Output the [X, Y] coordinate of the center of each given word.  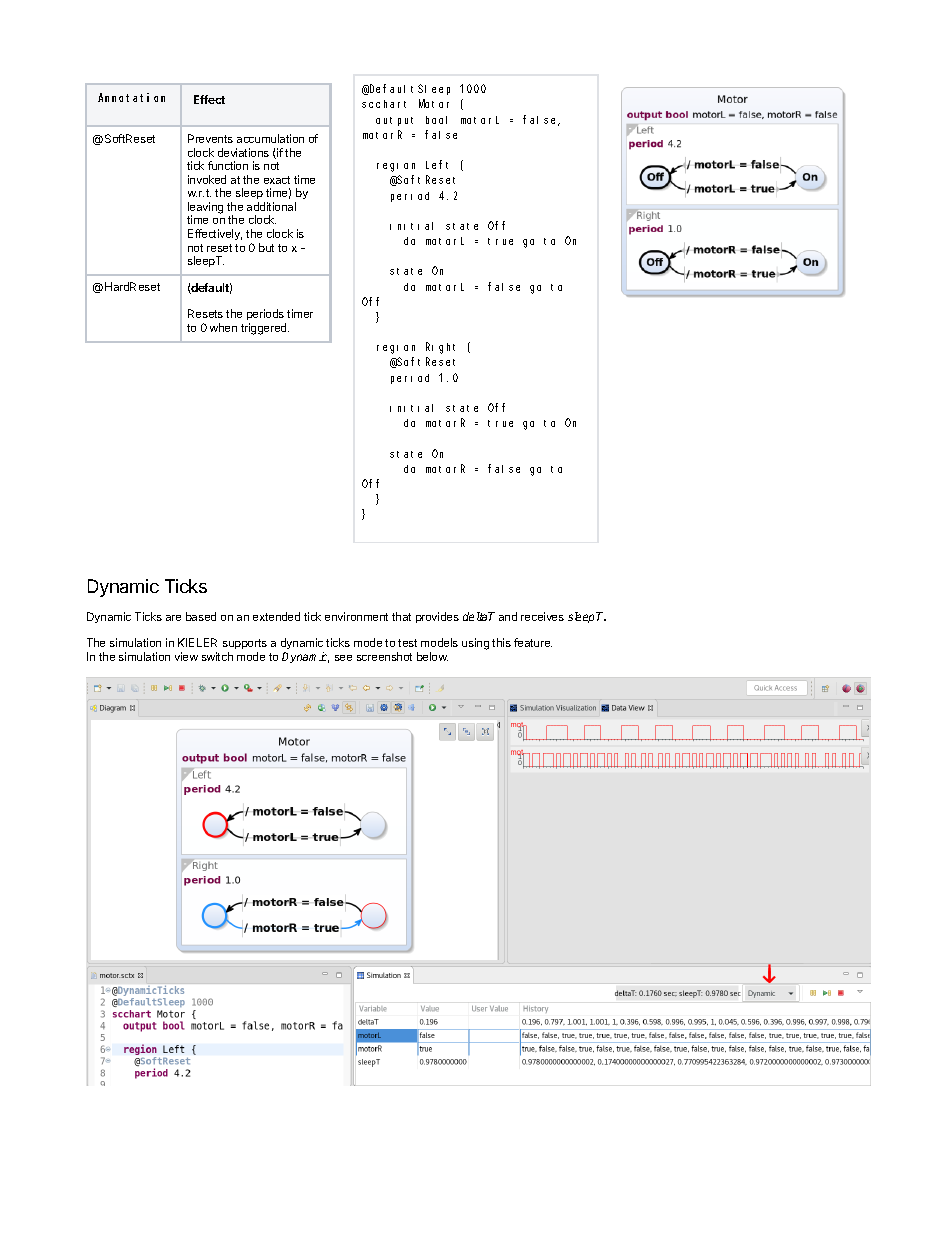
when [223, 327]
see [343, 658]
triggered [265, 329]
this [501, 642]
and [508, 616]
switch [217, 656]
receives [542, 616]
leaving [205, 209]
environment [356, 616]
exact [277, 180]
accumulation [270, 138]
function [228, 165]
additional [271, 206]
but [266, 247]
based [201, 616]
